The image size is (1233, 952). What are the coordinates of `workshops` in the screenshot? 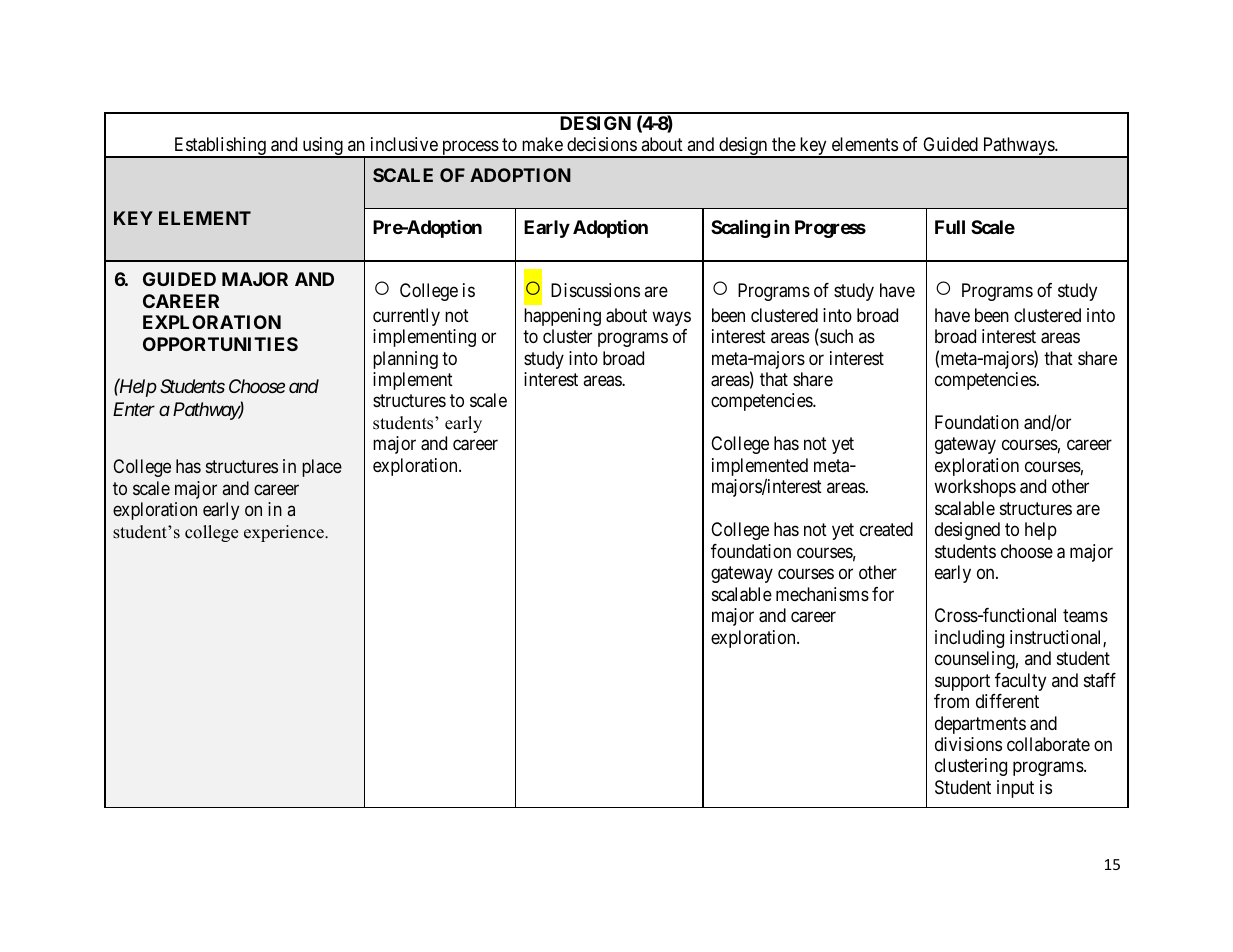 It's located at (975, 488).
